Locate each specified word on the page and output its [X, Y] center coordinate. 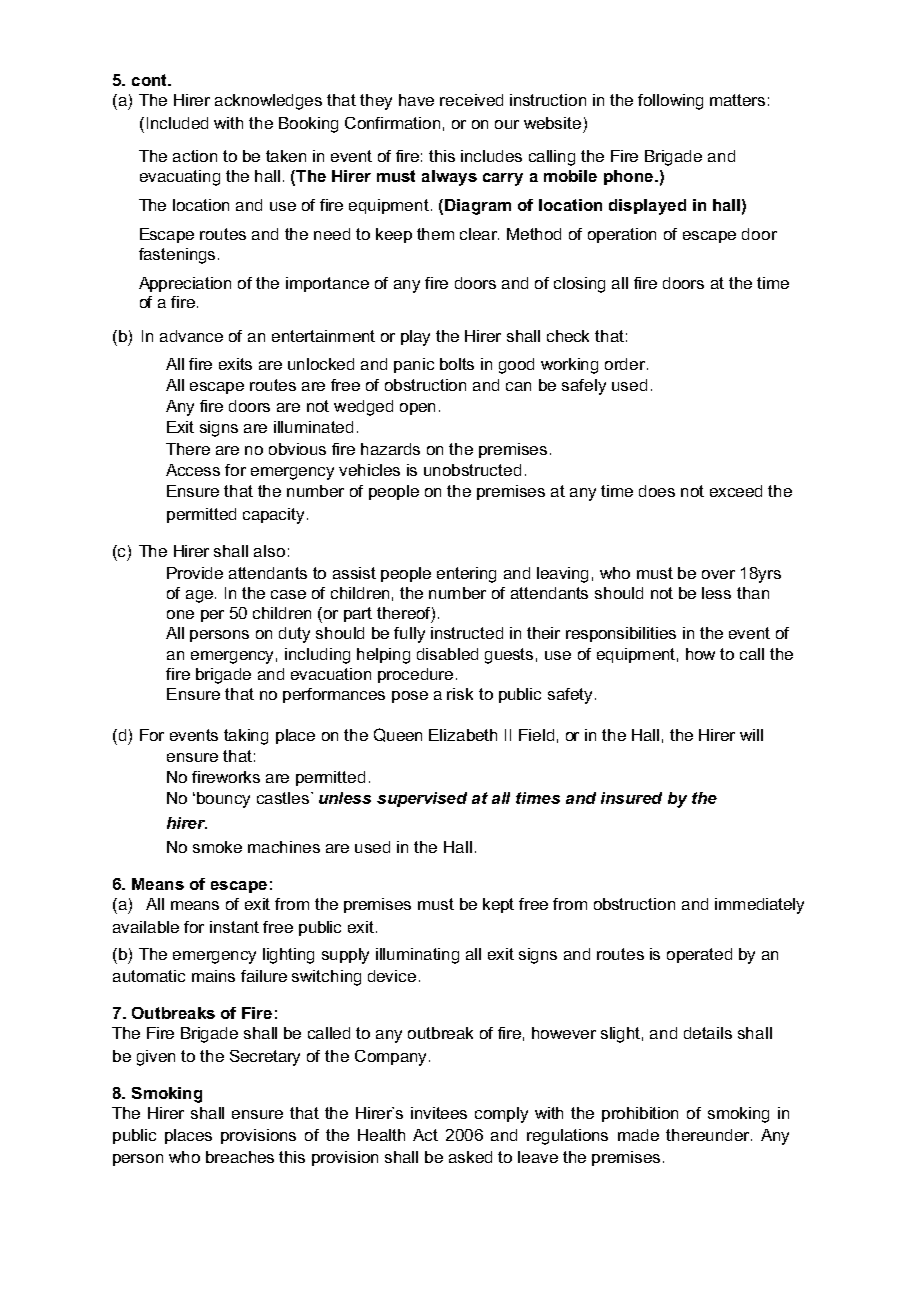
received [471, 100]
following [670, 102]
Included [177, 123]
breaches [240, 1157]
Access [193, 470]
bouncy [223, 800]
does [657, 491]
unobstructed [472, 470]
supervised [422, 799]
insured [631, 798]
